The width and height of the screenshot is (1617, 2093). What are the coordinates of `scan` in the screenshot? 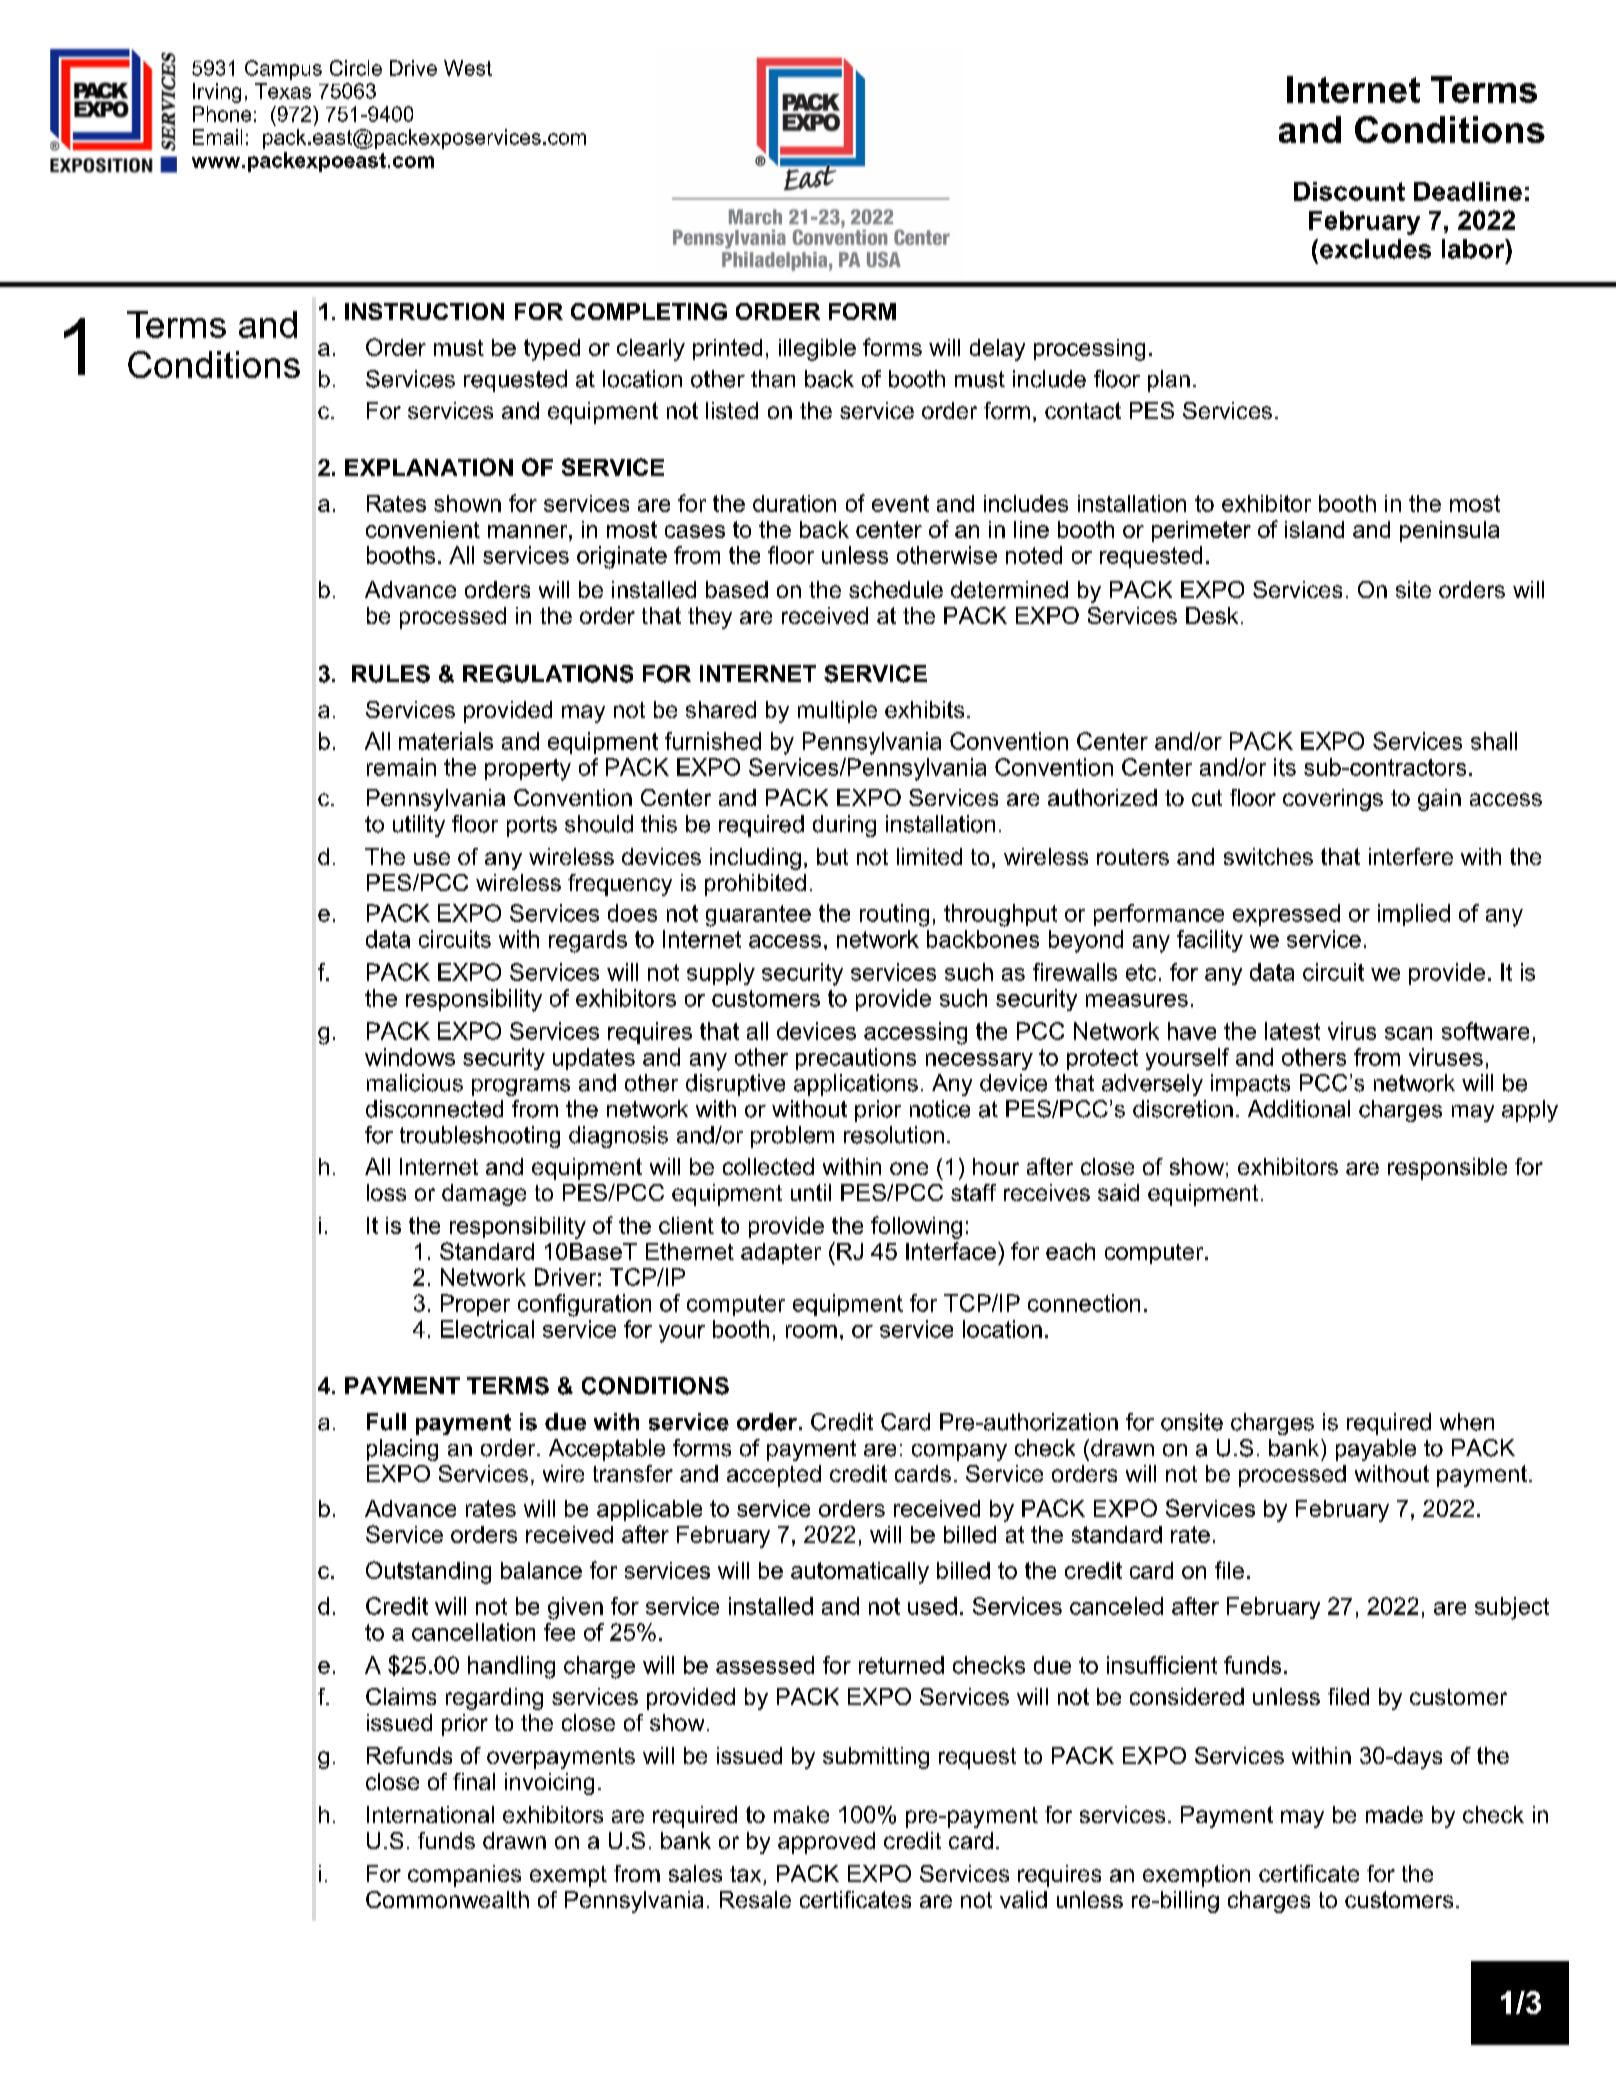 It's located at (1408, 1033).
